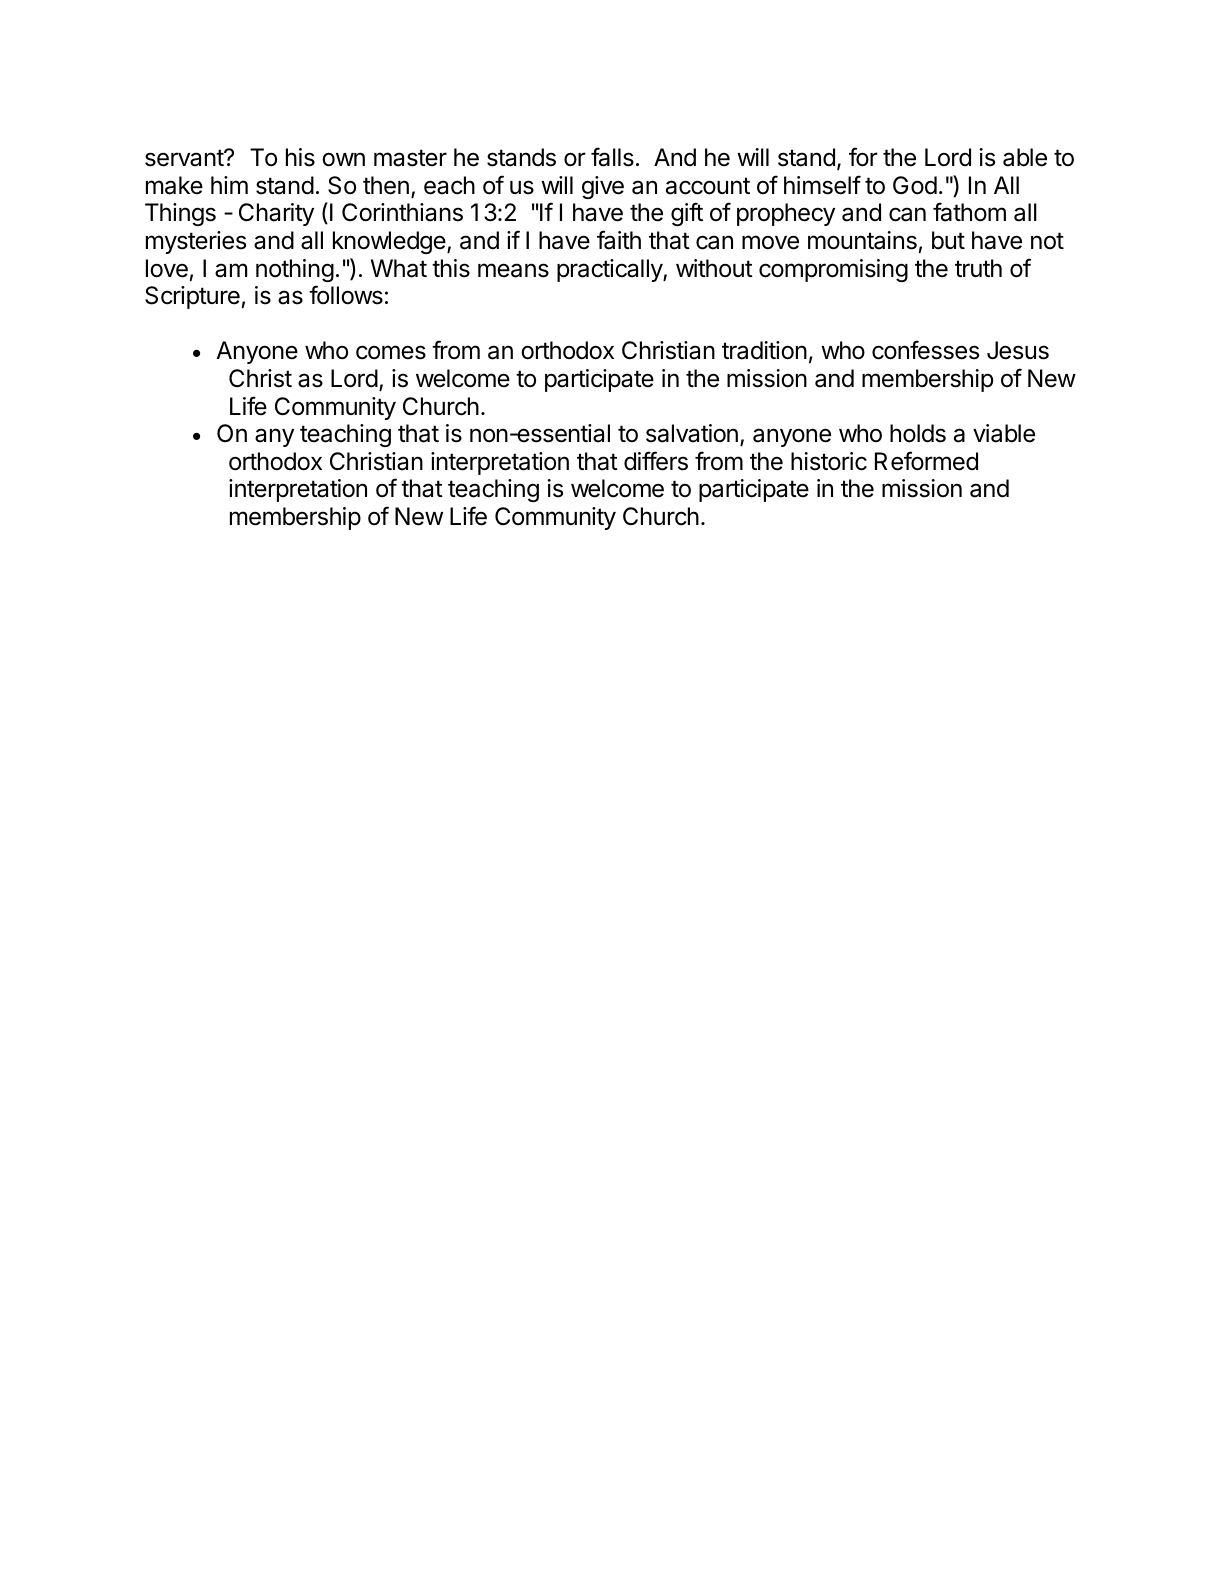 The height and width of the screenshot is (1584, 1224). Describe the element at coordinates (764, 350) in the screenshot. I see `tradition` at that location.
